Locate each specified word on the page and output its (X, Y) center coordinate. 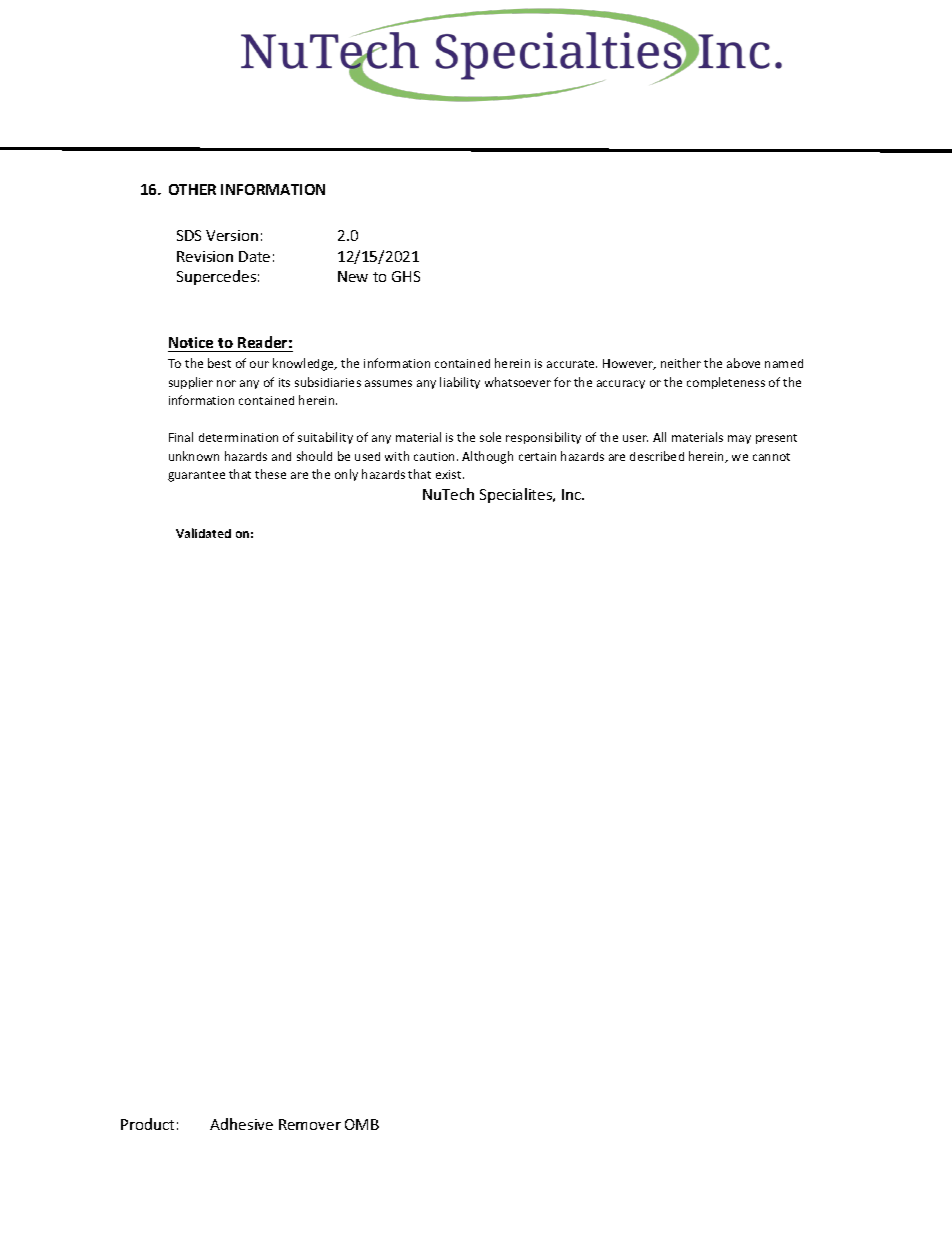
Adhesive (241, 1124)
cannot (771, 457)
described (657, 456)
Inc (573, 494)
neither (681, 363)
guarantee (196, 476)
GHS (406, 276)
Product (147, 1124)
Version (232, 235)
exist (450, 474)
